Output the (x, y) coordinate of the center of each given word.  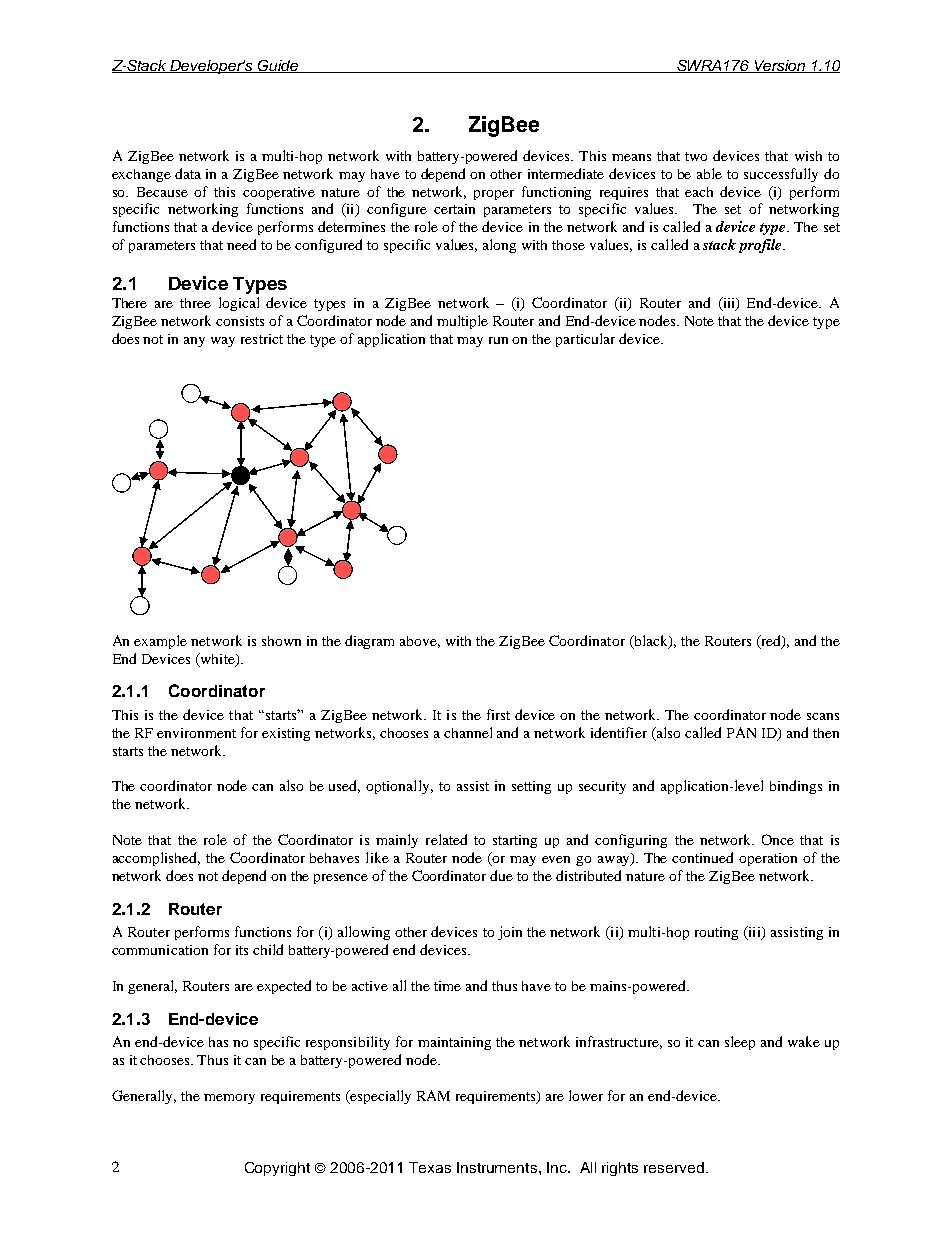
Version (780, 66)
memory (229, 1099)
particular (585, 340)
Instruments (498, 1167)
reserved (674, 1167)
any (194, 342)
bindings (796, 787)
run (498, 340)
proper (494, 195)
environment (196, 733)
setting (531, 787)
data (188, 173)
